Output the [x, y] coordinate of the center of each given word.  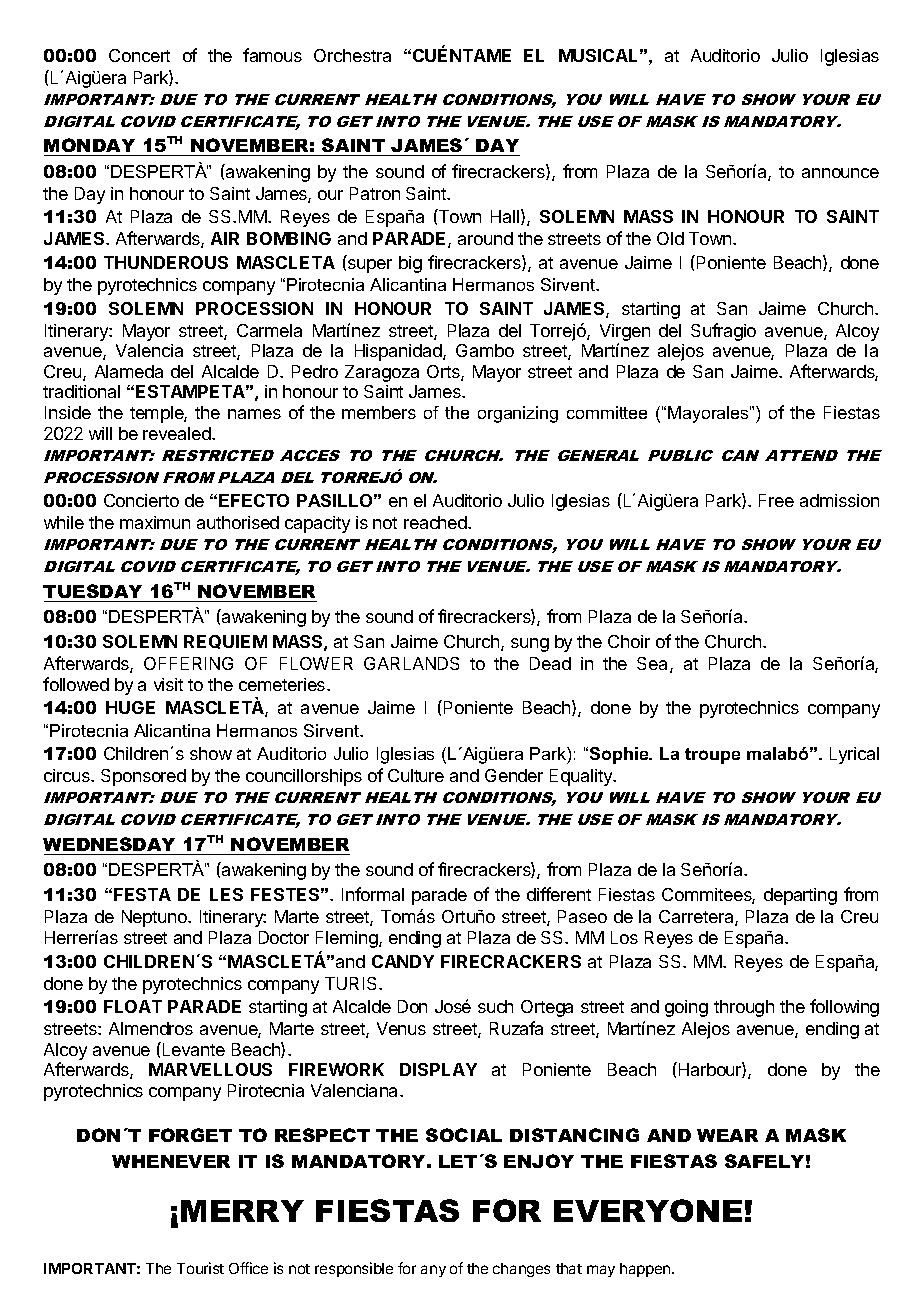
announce [840, 173]
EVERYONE [648, 1210]
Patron [375, 193]
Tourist [200, 1268]
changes [521, 1270]
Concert [139, 55]
